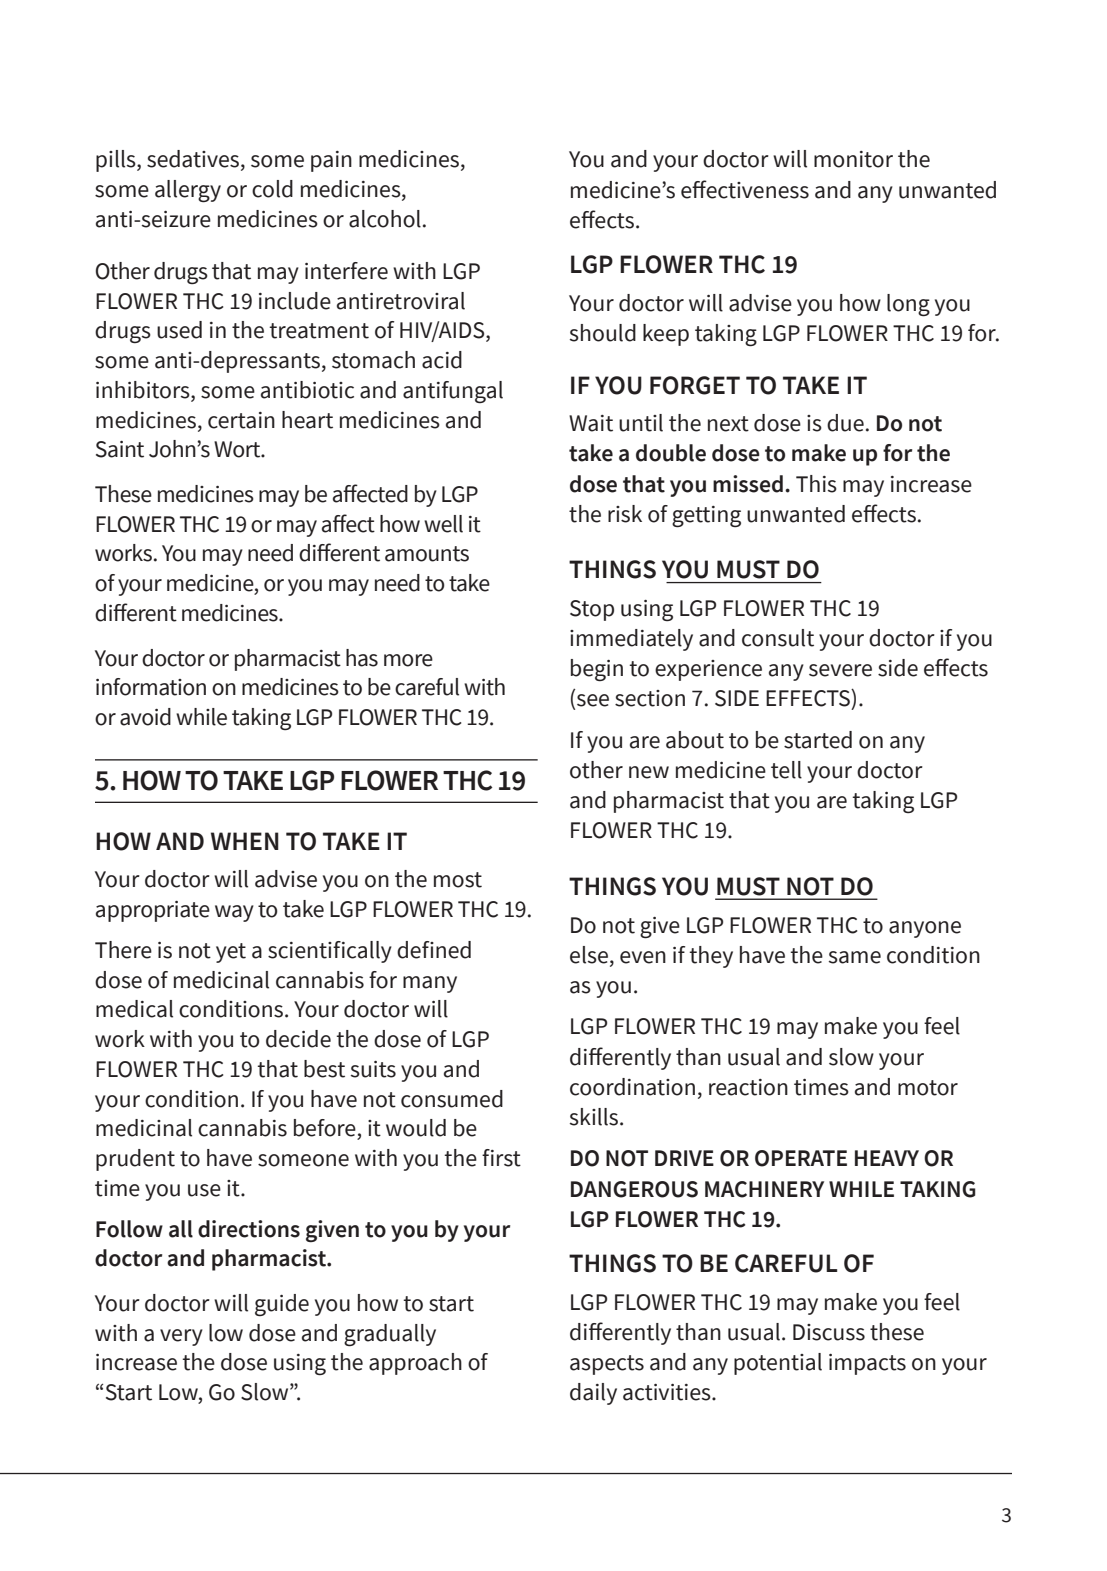  Describe the element at coordinates (245, 841) in the image. I see `WHEN` at that location.
